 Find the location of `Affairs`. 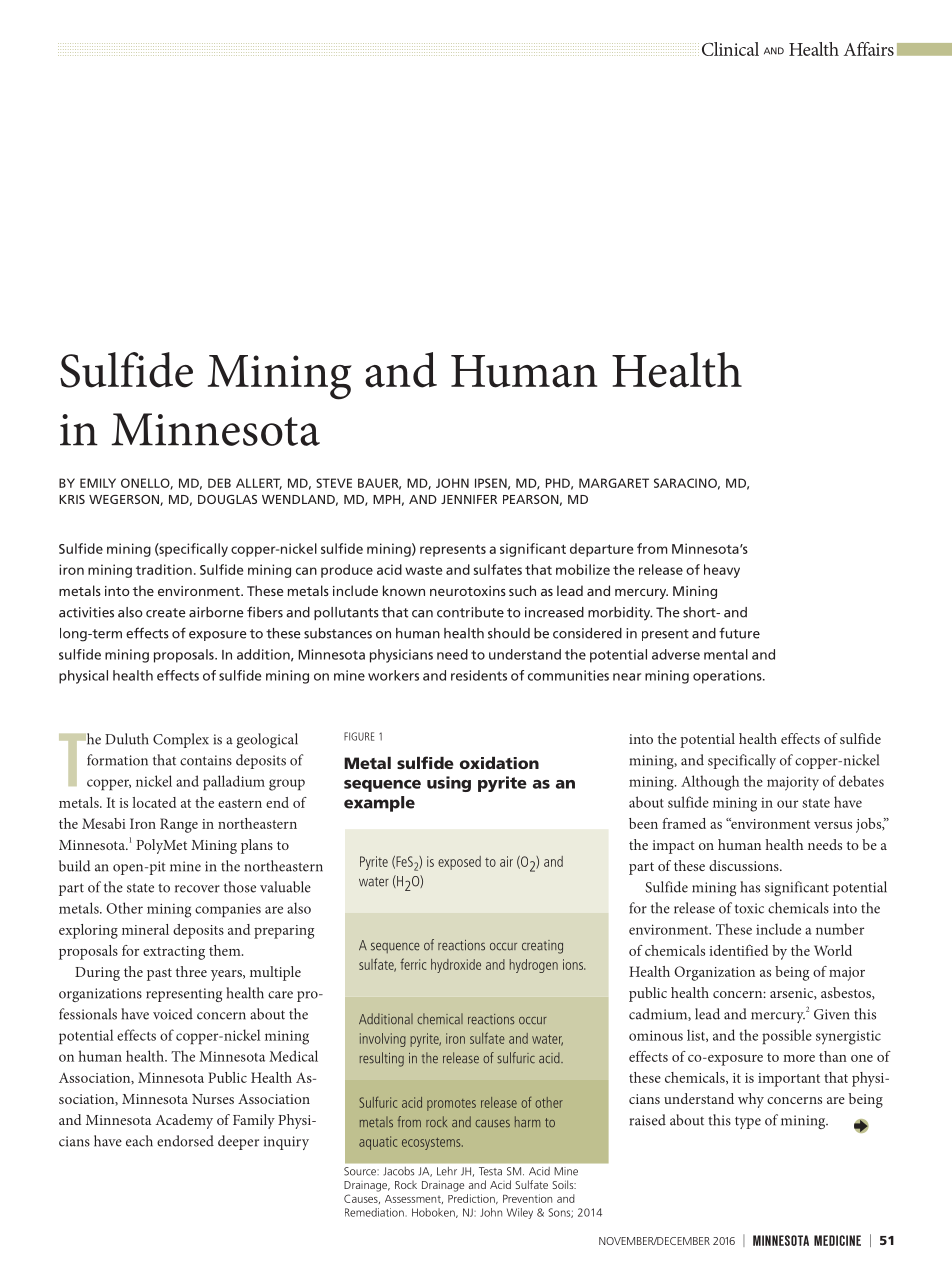

Affairs is located at coordinates (869, 49).
